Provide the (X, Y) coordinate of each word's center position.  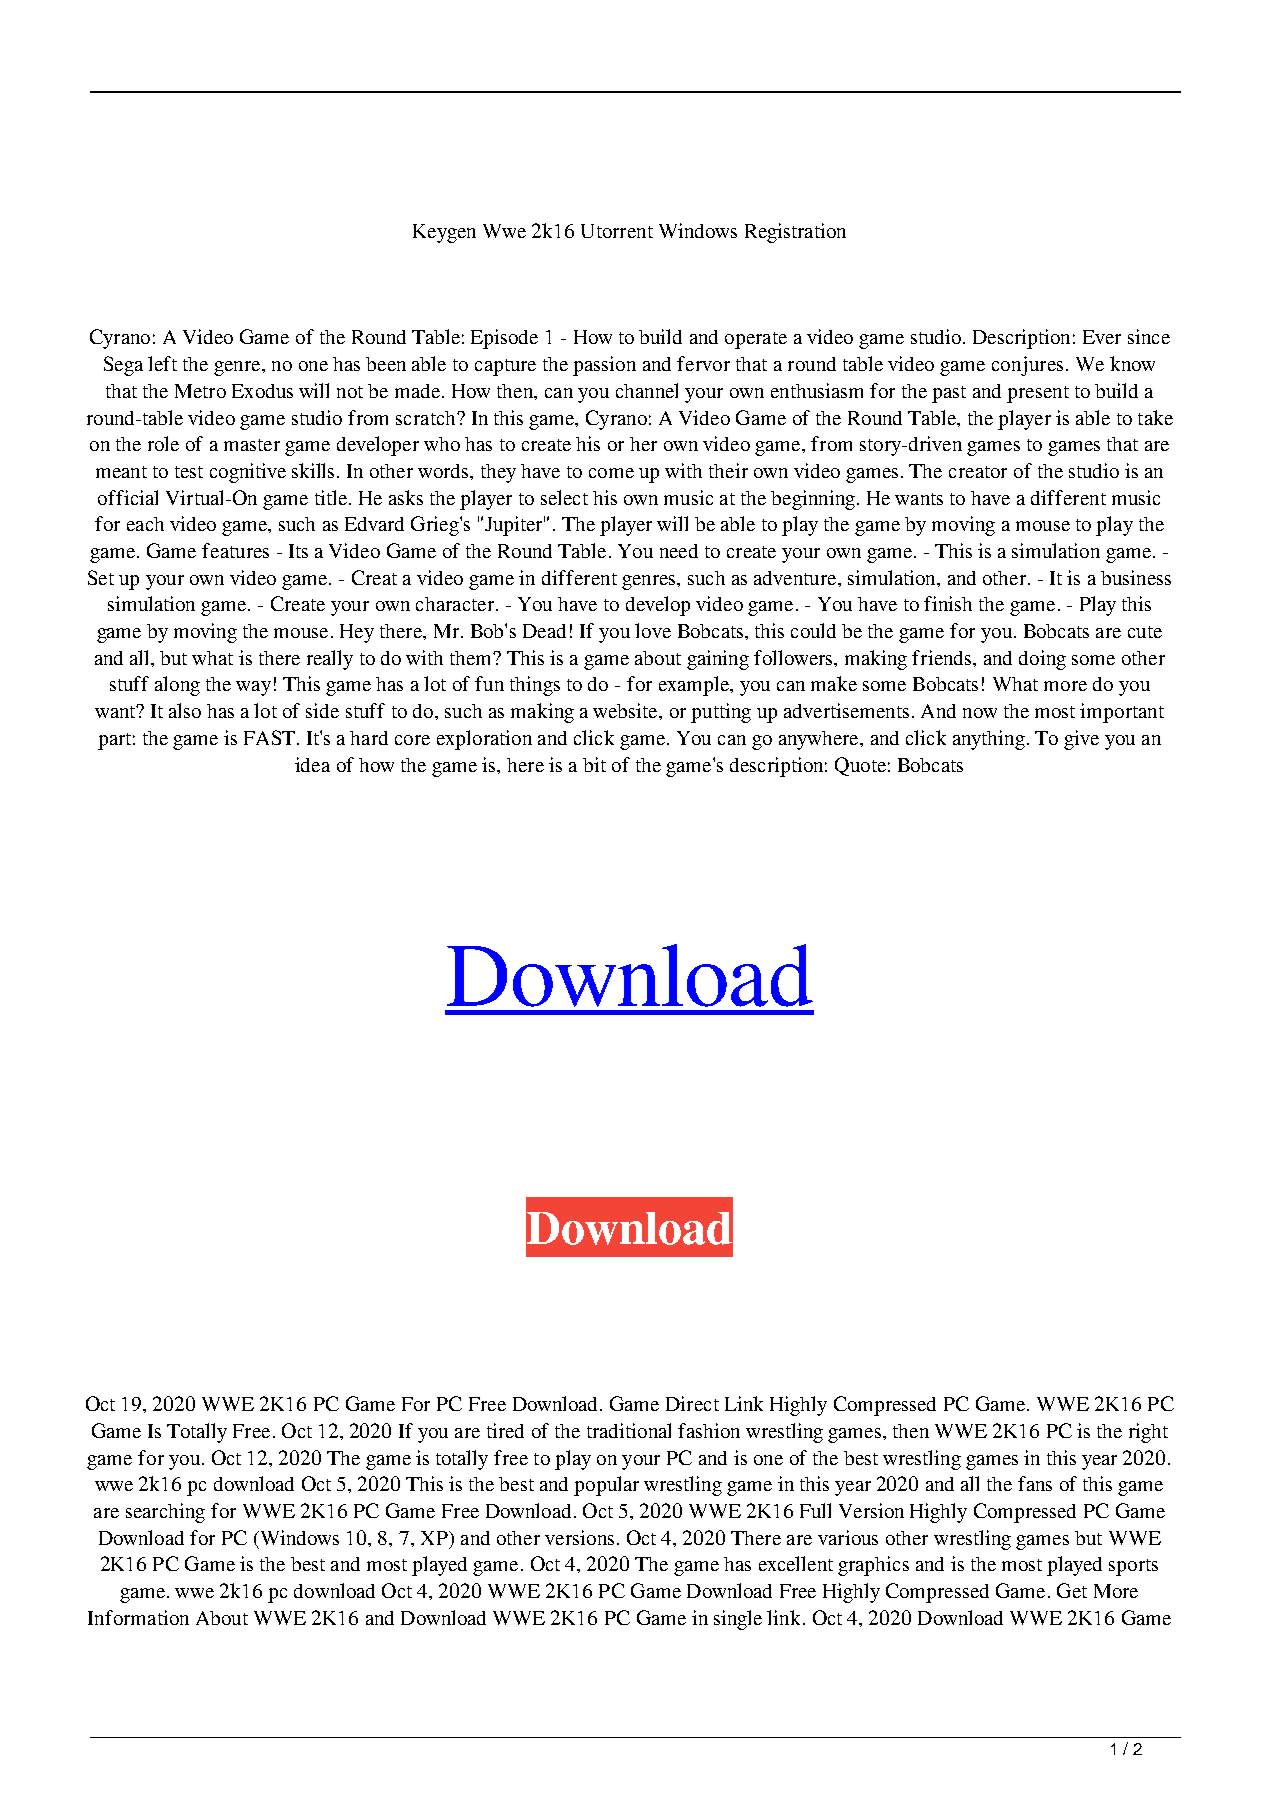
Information (138, 1617)
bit (594, 764)
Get (1072, 1590)
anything (989, 740)
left (162, 363)
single (738, 1620)
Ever (1102, 337)
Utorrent (617, 231)
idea (312, 764)
